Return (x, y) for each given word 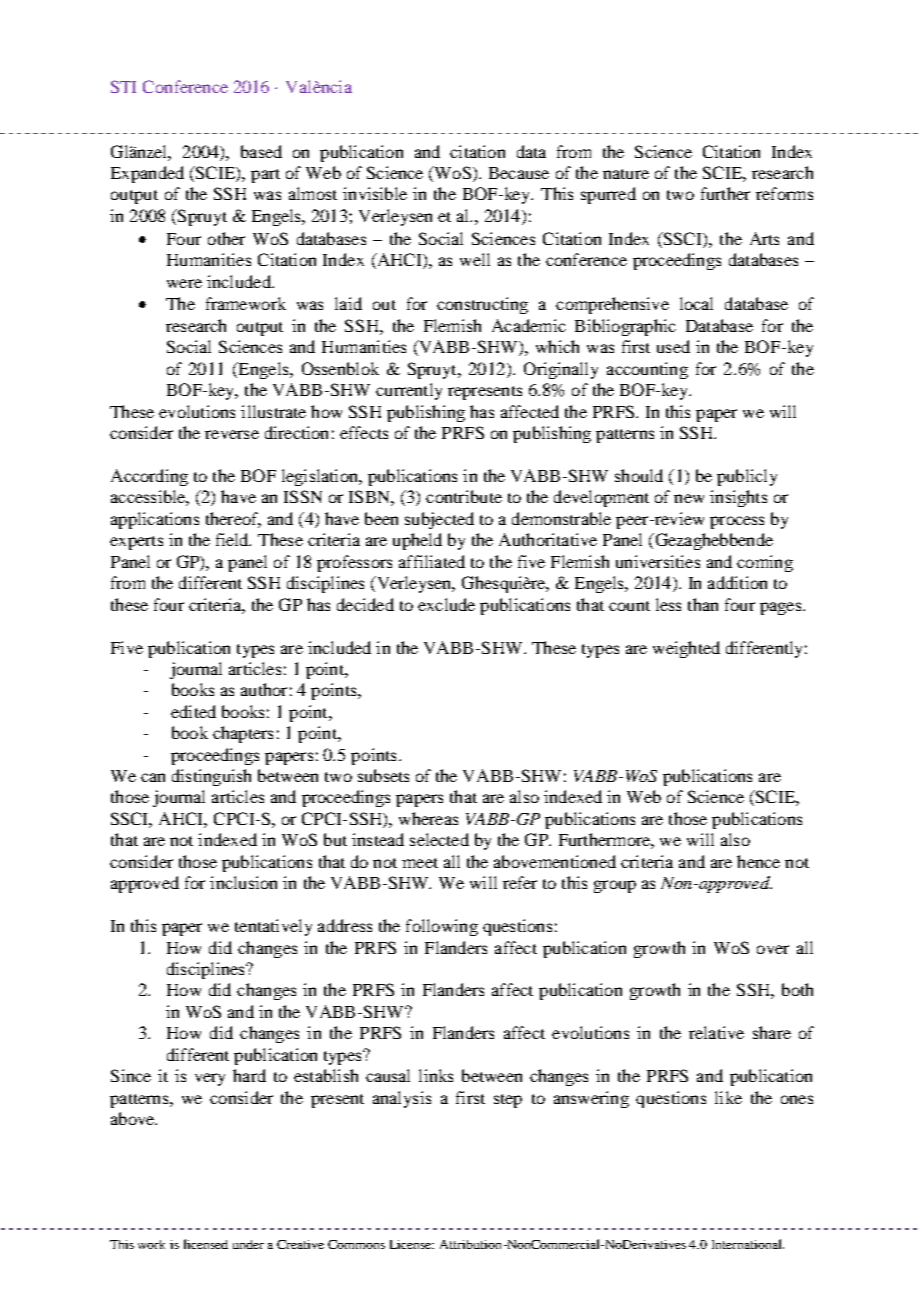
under (248, 1244)
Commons (356, 1244)
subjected (439, 520)
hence (758, 861)
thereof (233, 520)
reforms (784, 193)
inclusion (243, 882)
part (265, 176)
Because (519, 173)
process (737, 522)
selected (439, 839)
